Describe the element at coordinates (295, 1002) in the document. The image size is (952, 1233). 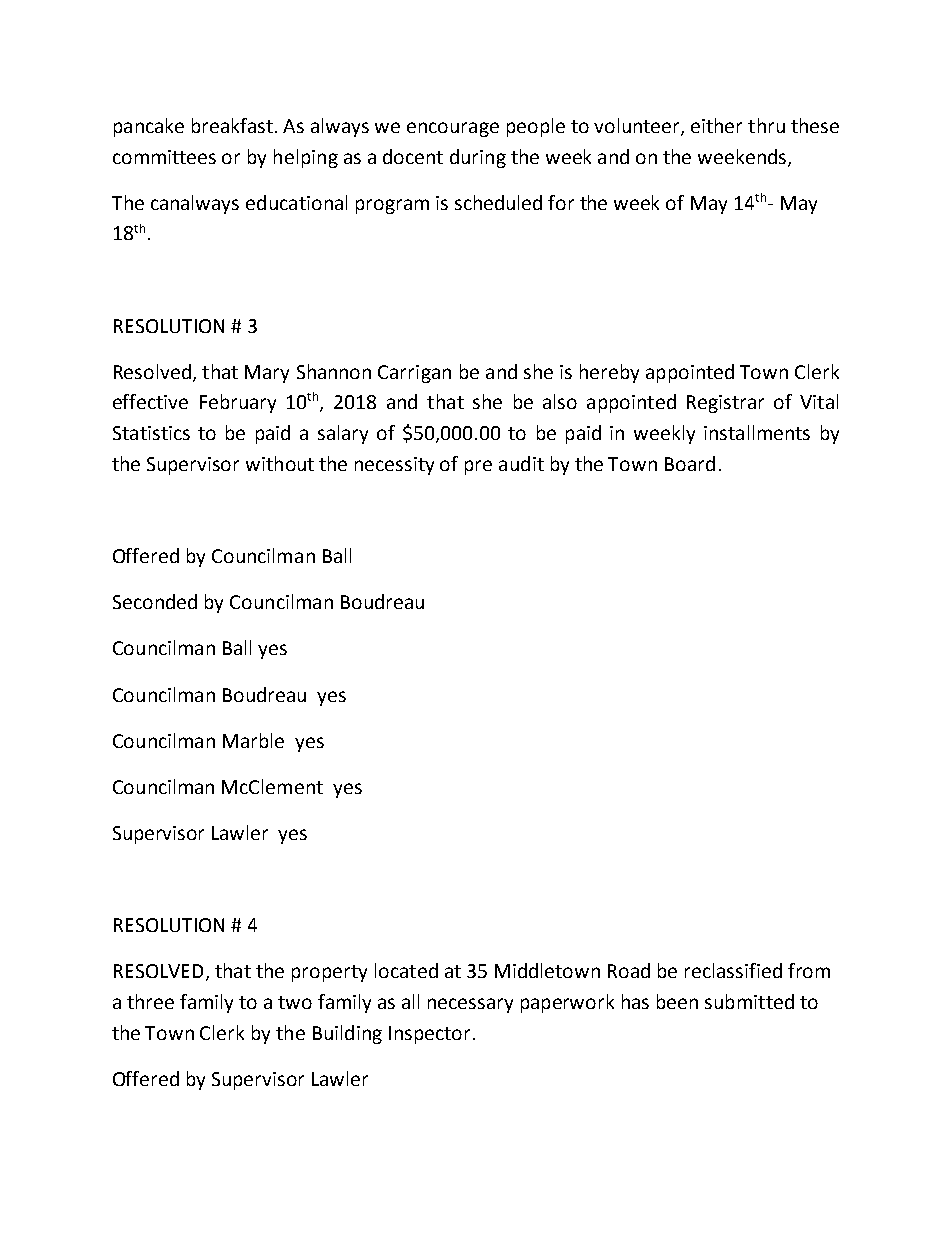
I see `two` at that location.
